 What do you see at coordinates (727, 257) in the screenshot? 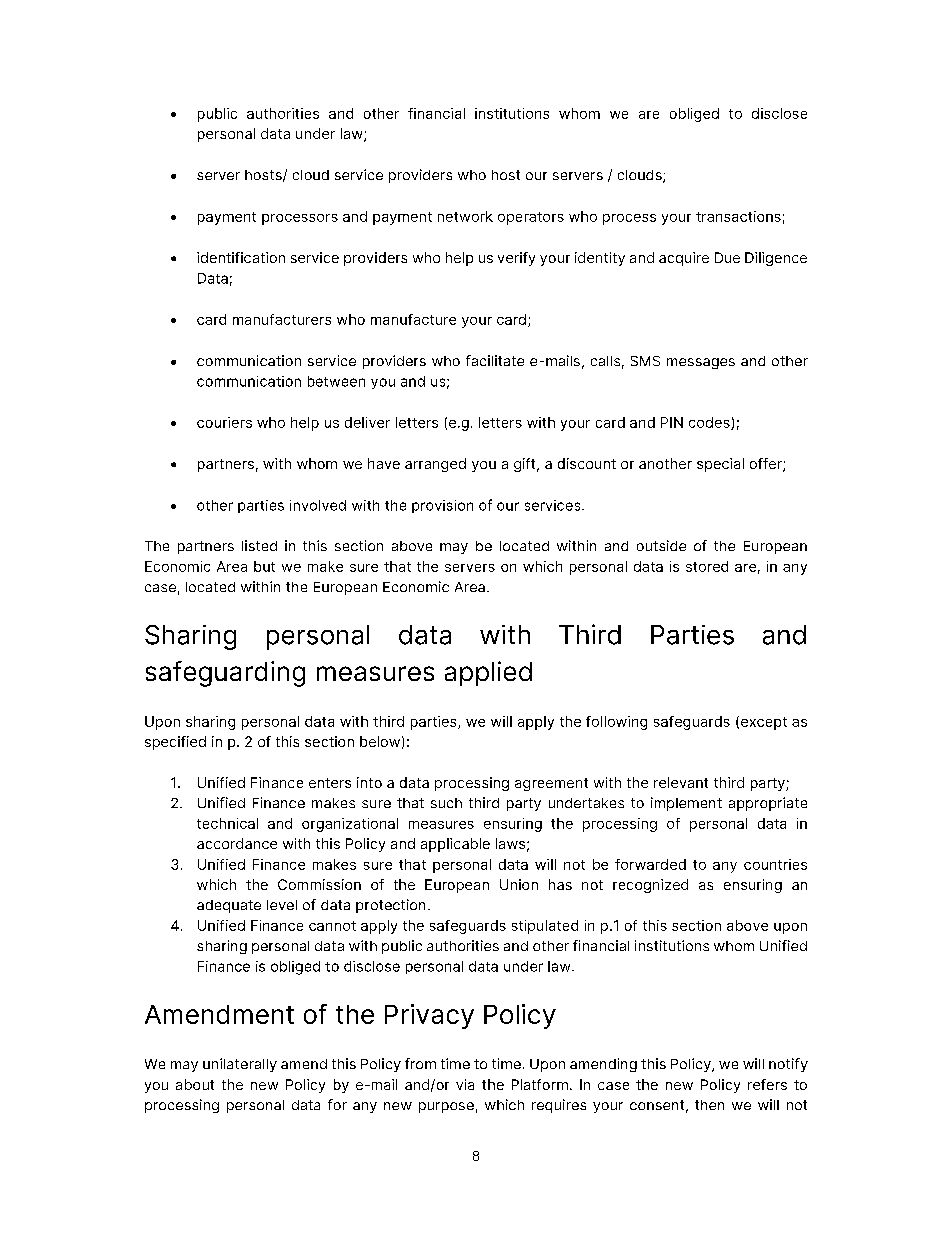
I see `Due` at bounding box center [727, 257].
